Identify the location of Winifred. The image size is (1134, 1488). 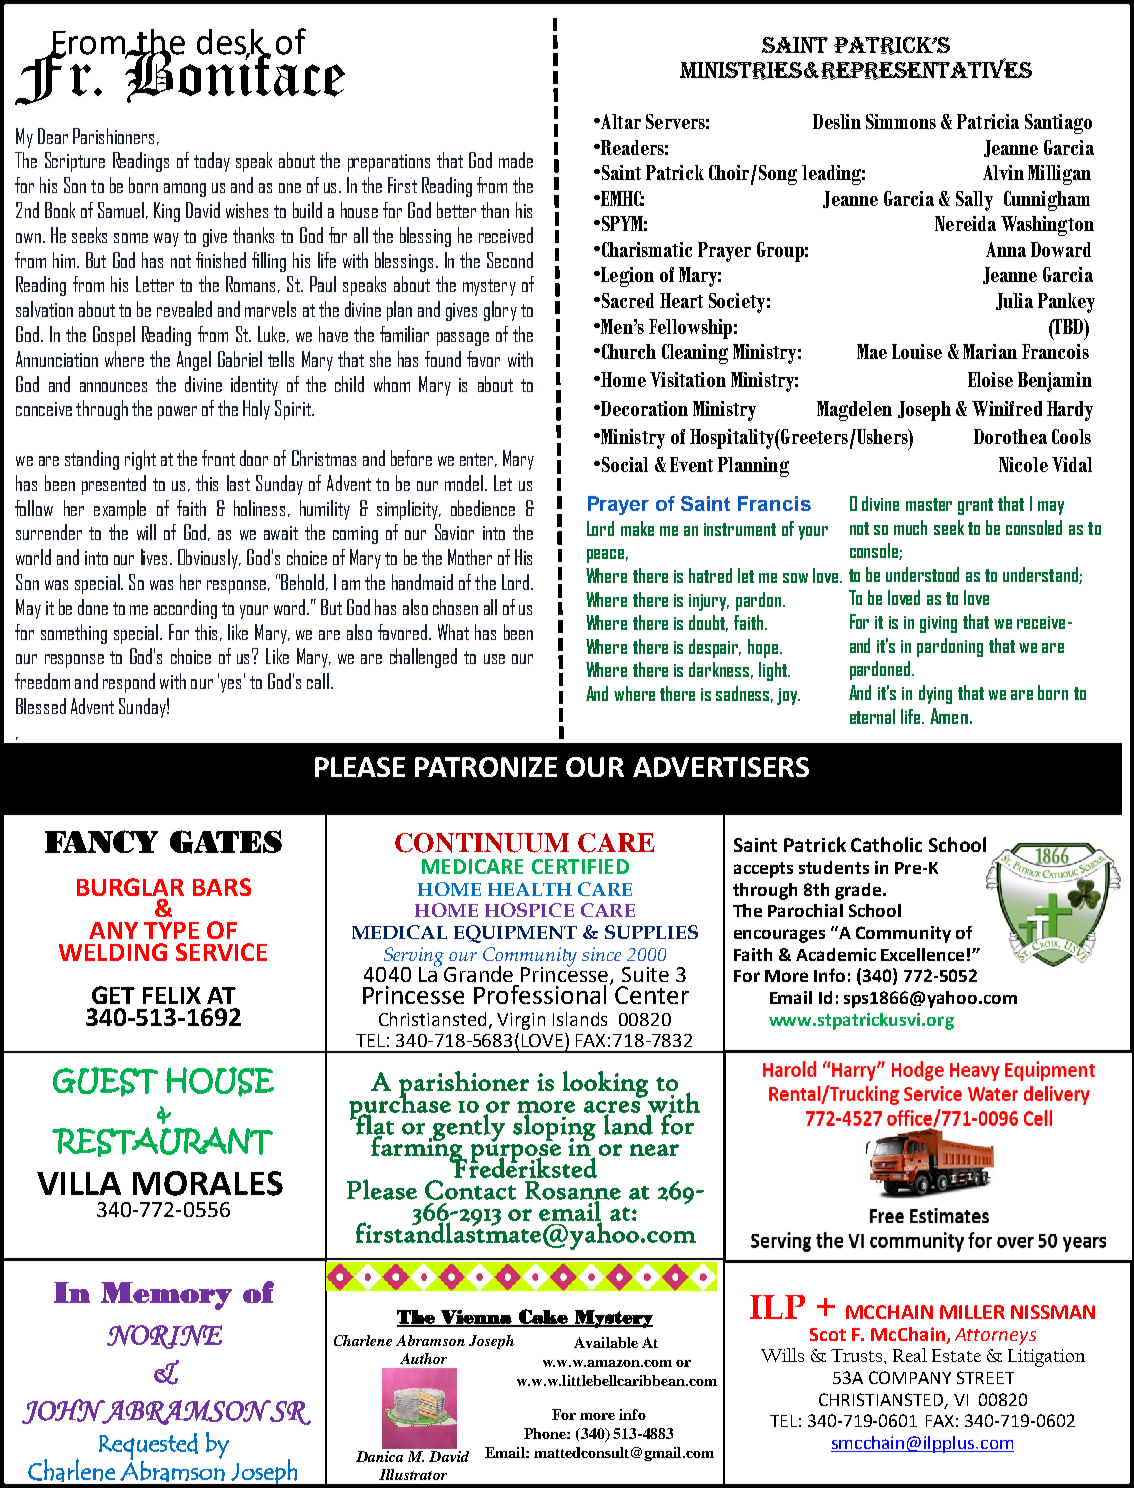
(1007, 408).
